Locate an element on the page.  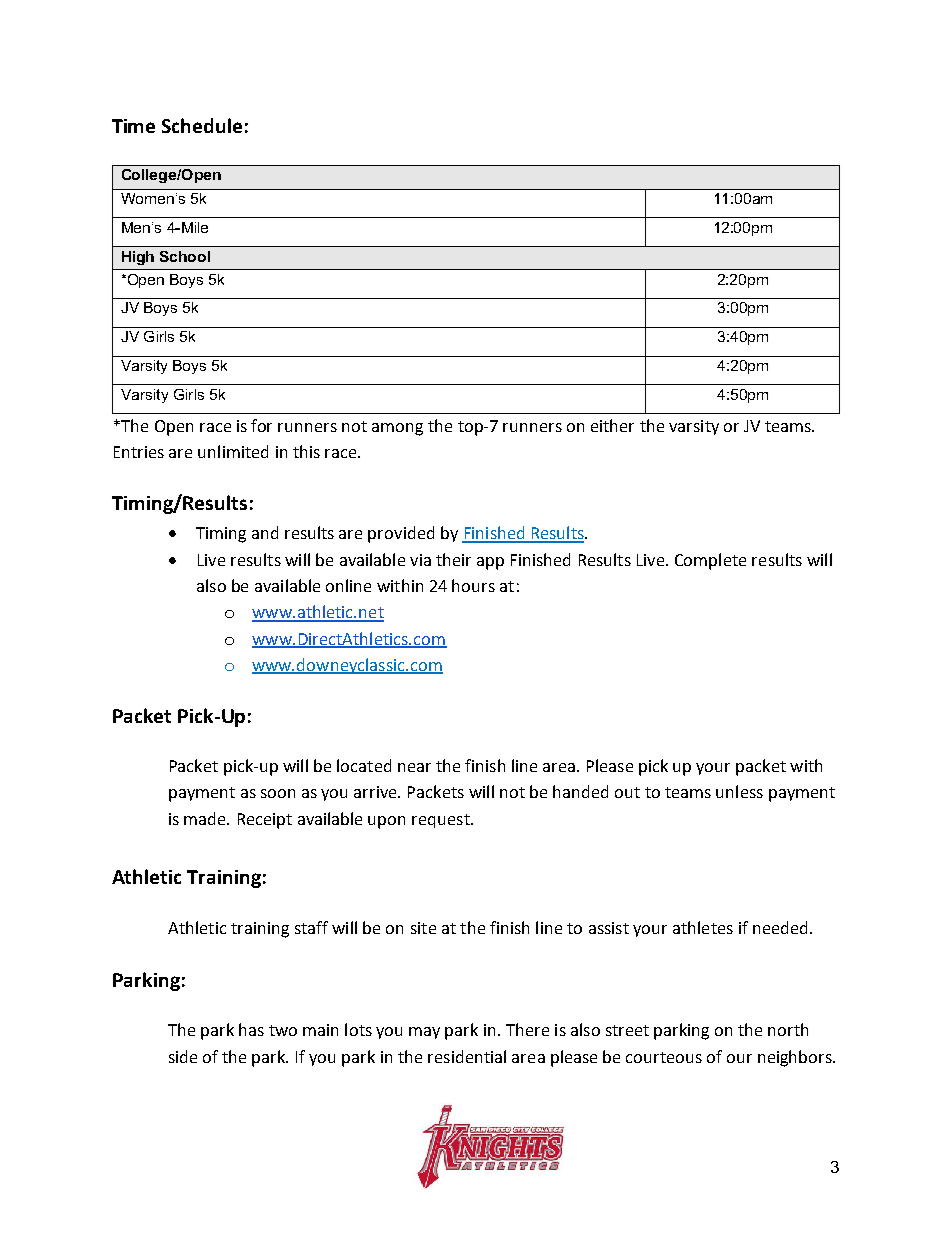
among is located at coordinates (397, 429).
